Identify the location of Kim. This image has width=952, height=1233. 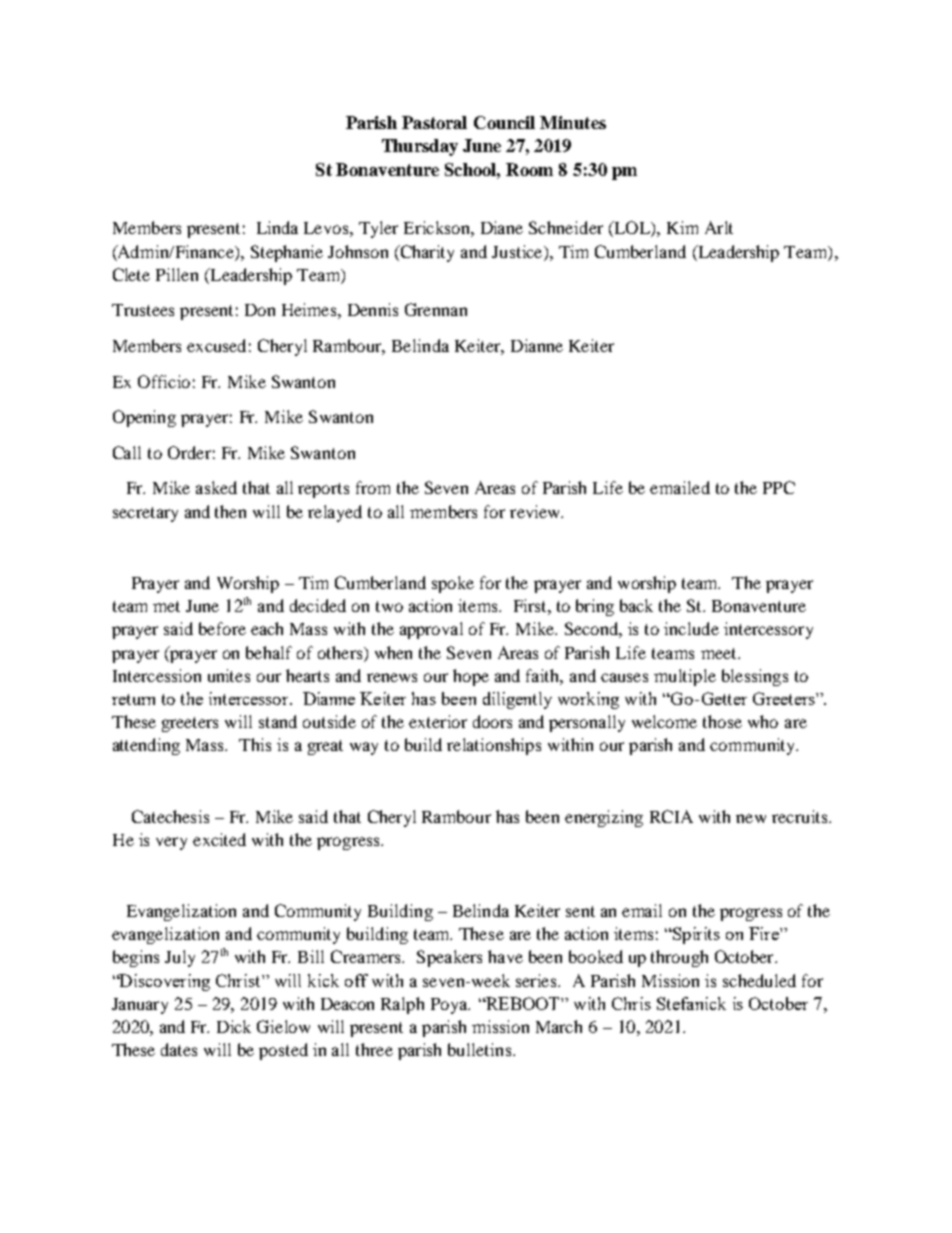
(682, 227).
